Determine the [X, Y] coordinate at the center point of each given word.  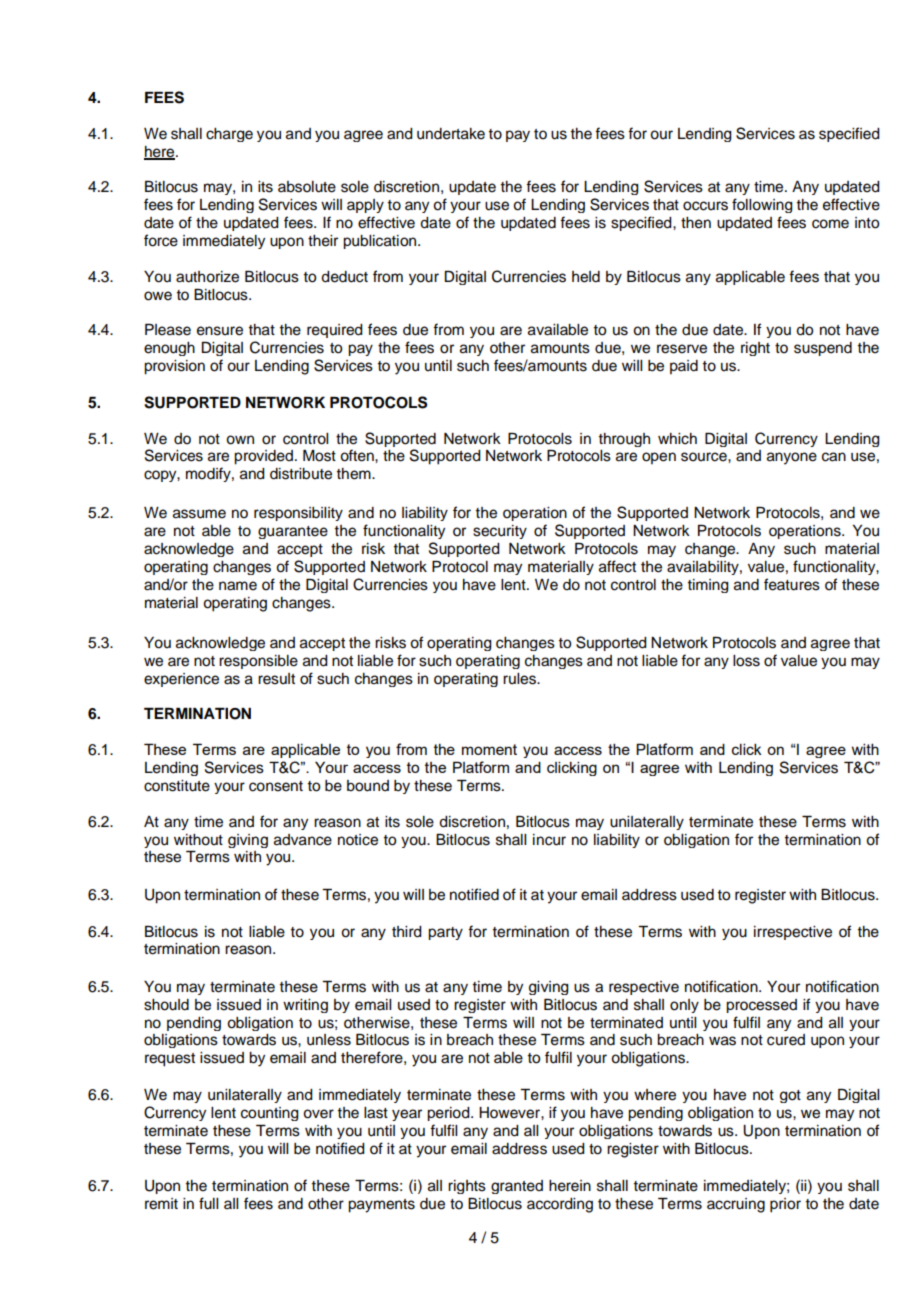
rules [520, 679]
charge [229, 135]
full [208, 1203]
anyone [792, 458]
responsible [258, 662]
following [762, 205]
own [240, 440]
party [445, 933]
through [624, 440]
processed [761, 1006]
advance [303, 840]
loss [746, 661]
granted [517, 1187]
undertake [451, 134]
